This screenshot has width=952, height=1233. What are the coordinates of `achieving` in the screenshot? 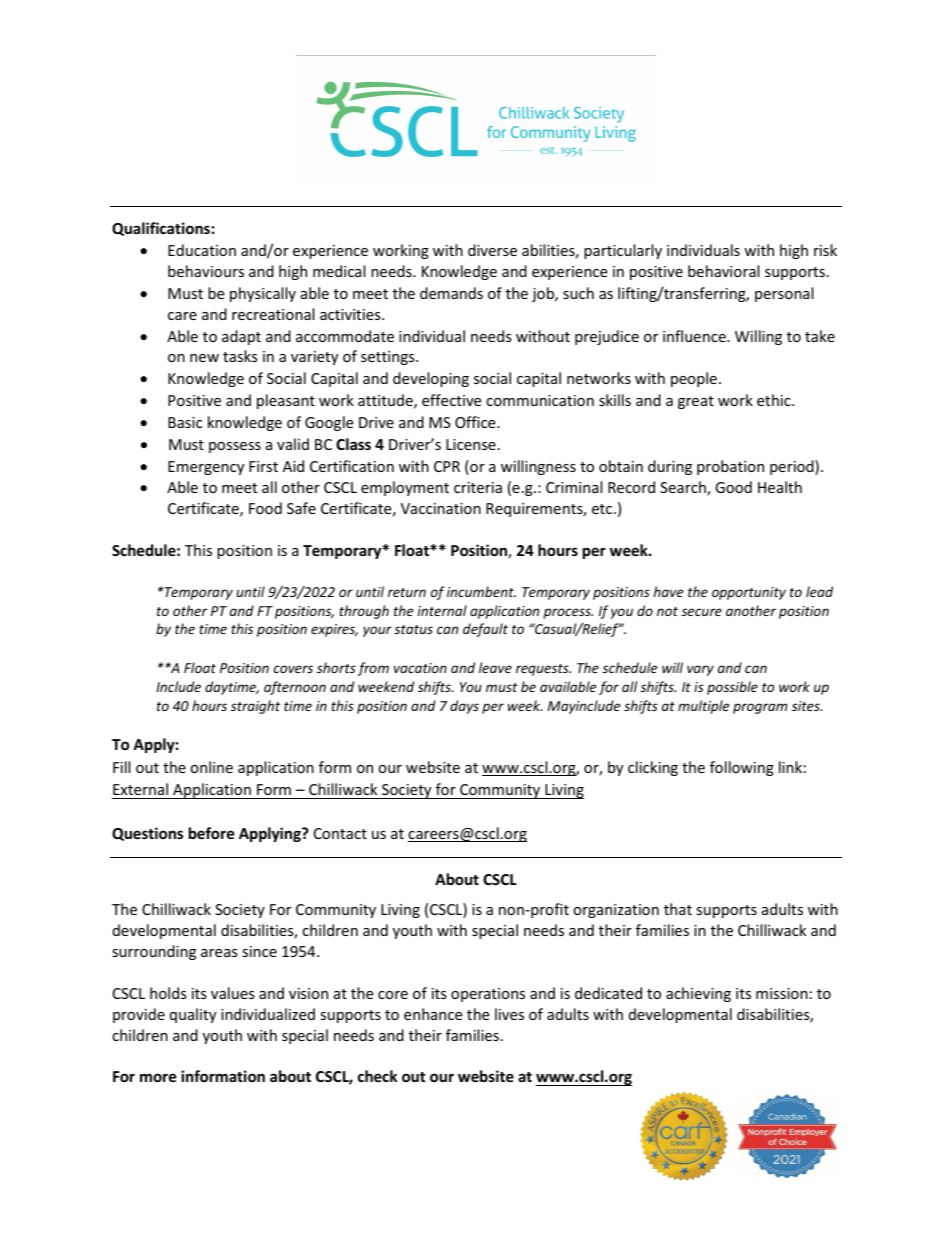 It's located at (698, 994).
